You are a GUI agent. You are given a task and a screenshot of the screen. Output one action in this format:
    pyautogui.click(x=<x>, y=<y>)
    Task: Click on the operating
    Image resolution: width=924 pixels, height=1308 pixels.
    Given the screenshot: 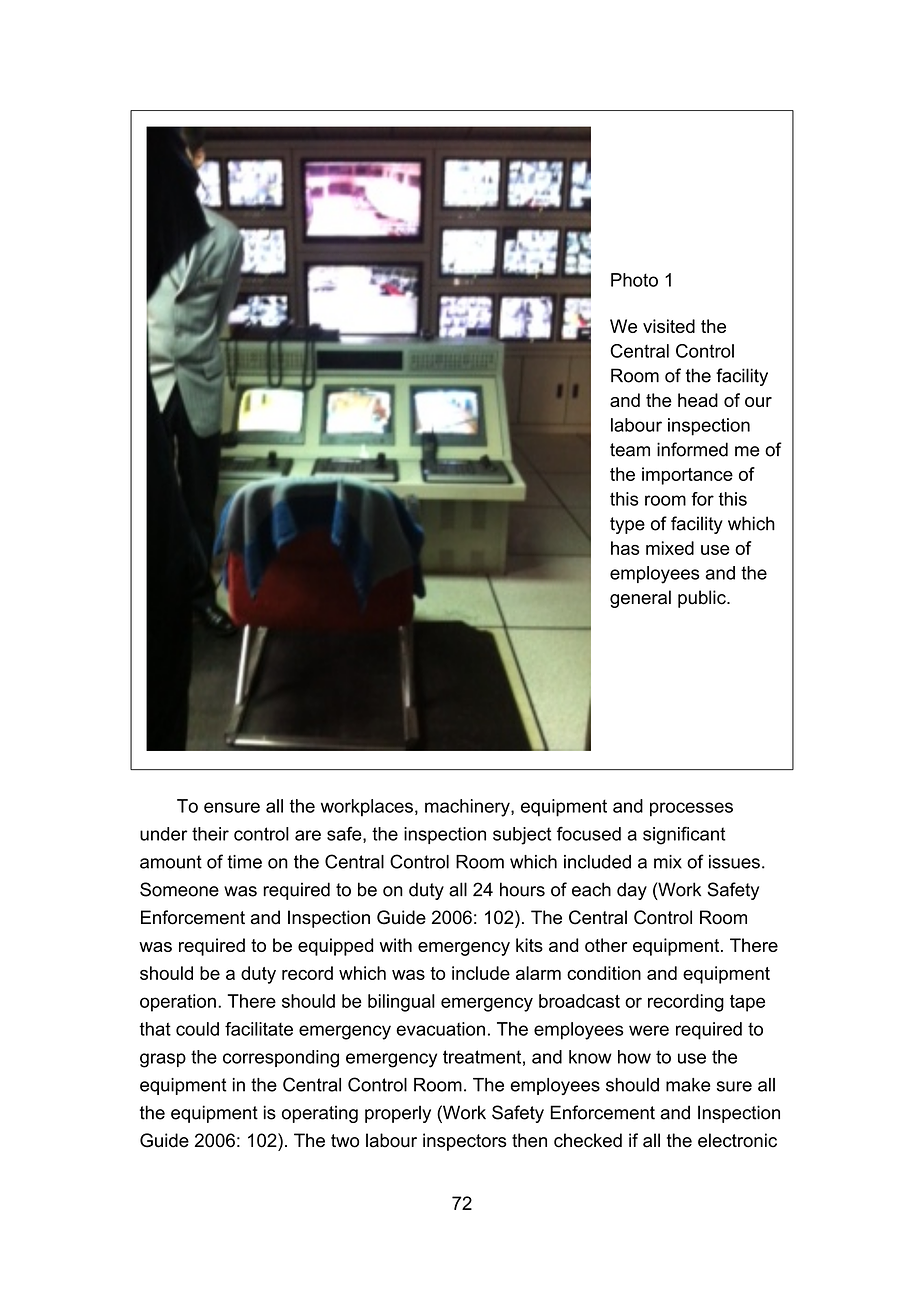 What is the action you would take?
    pyautogui.click(x=320, y=1114)
